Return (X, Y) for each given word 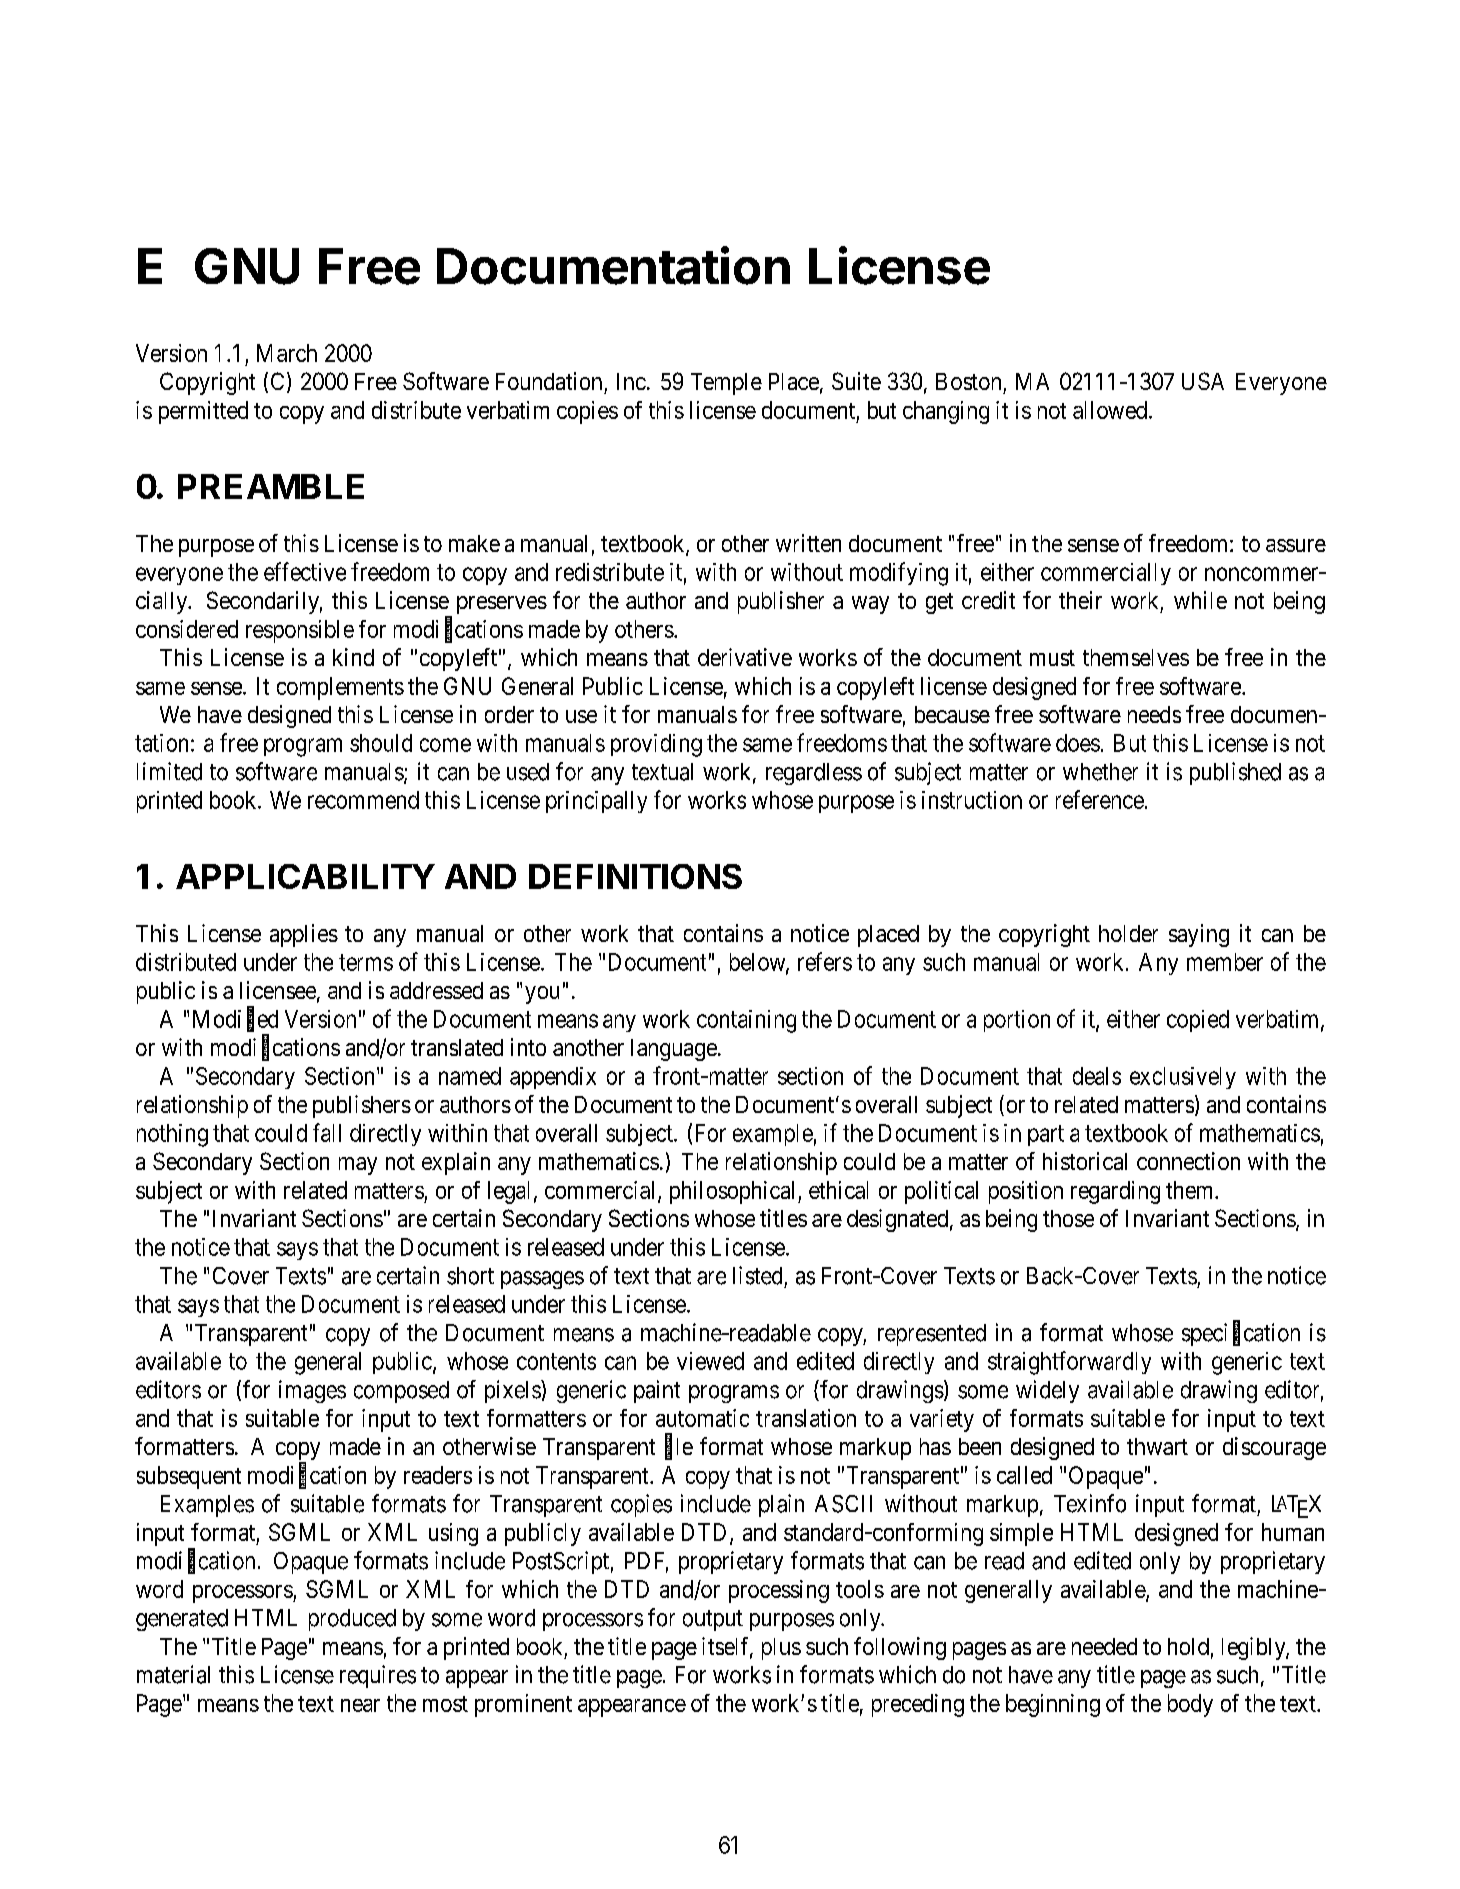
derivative (745, 657)
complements (340, 688)
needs (1154, 714)
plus (781, 1649)
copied (1198, 1021)
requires (378, 1676)
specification (1241, 1334)
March (287, 353)
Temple (726, 384)
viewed (710, 1361)
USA (1203, 381)
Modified (235, 1019)
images (312, 1391)
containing (746, 1021)
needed (1104, 1646)
